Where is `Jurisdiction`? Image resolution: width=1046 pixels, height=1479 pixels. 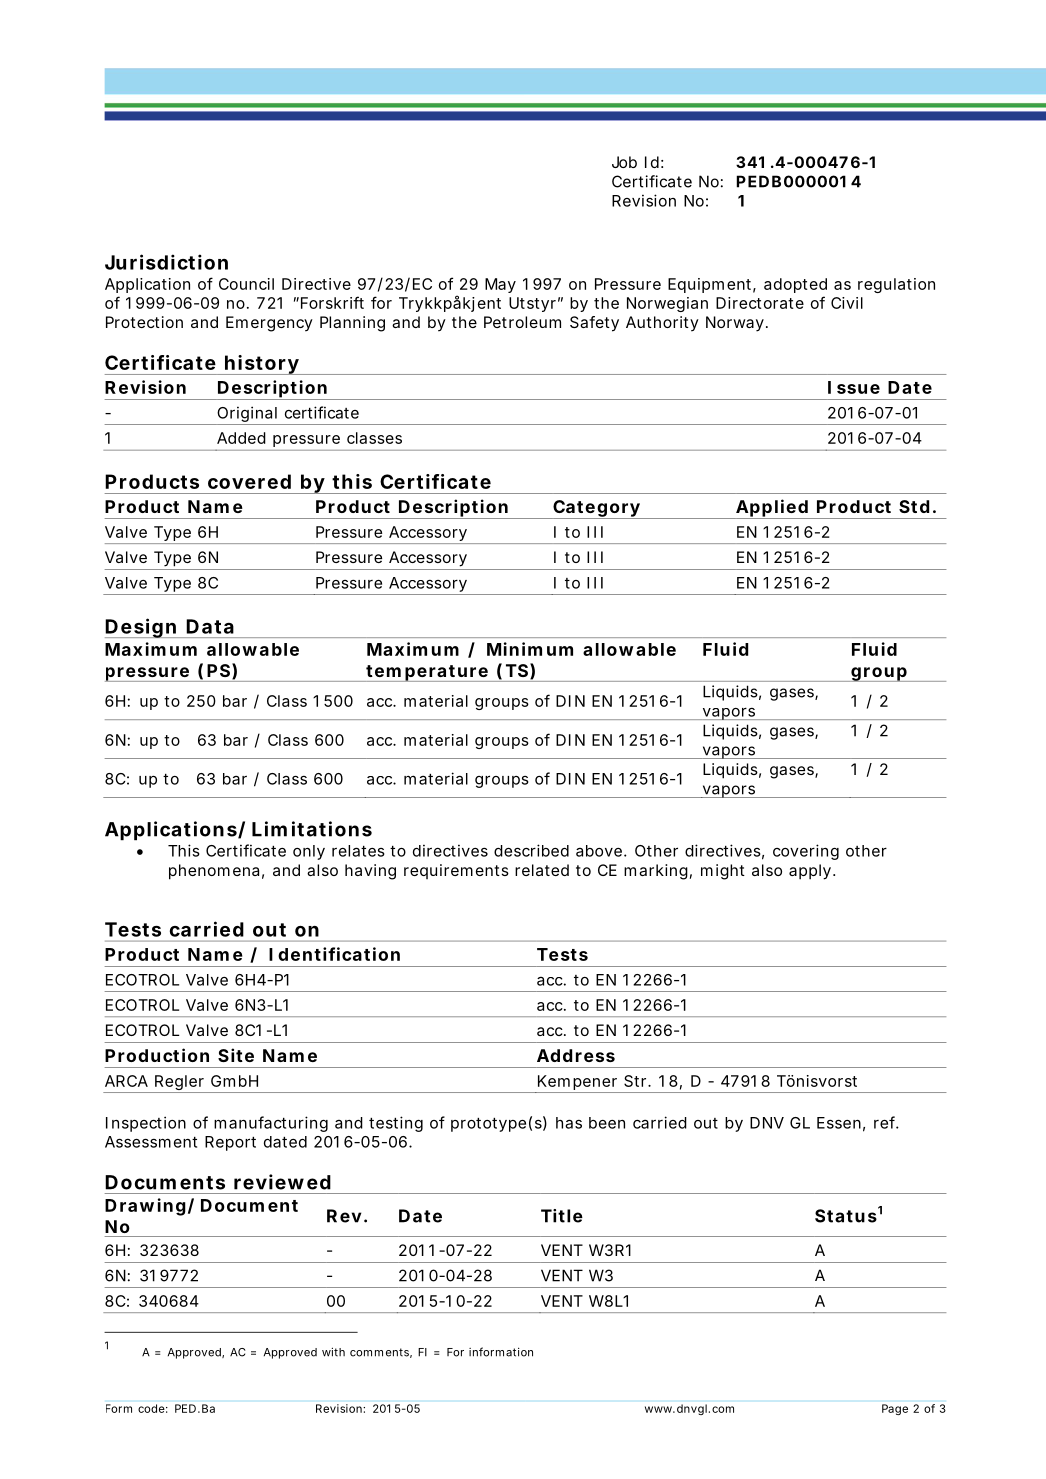
Jurisdiction is located at coordinates (166, 262).
